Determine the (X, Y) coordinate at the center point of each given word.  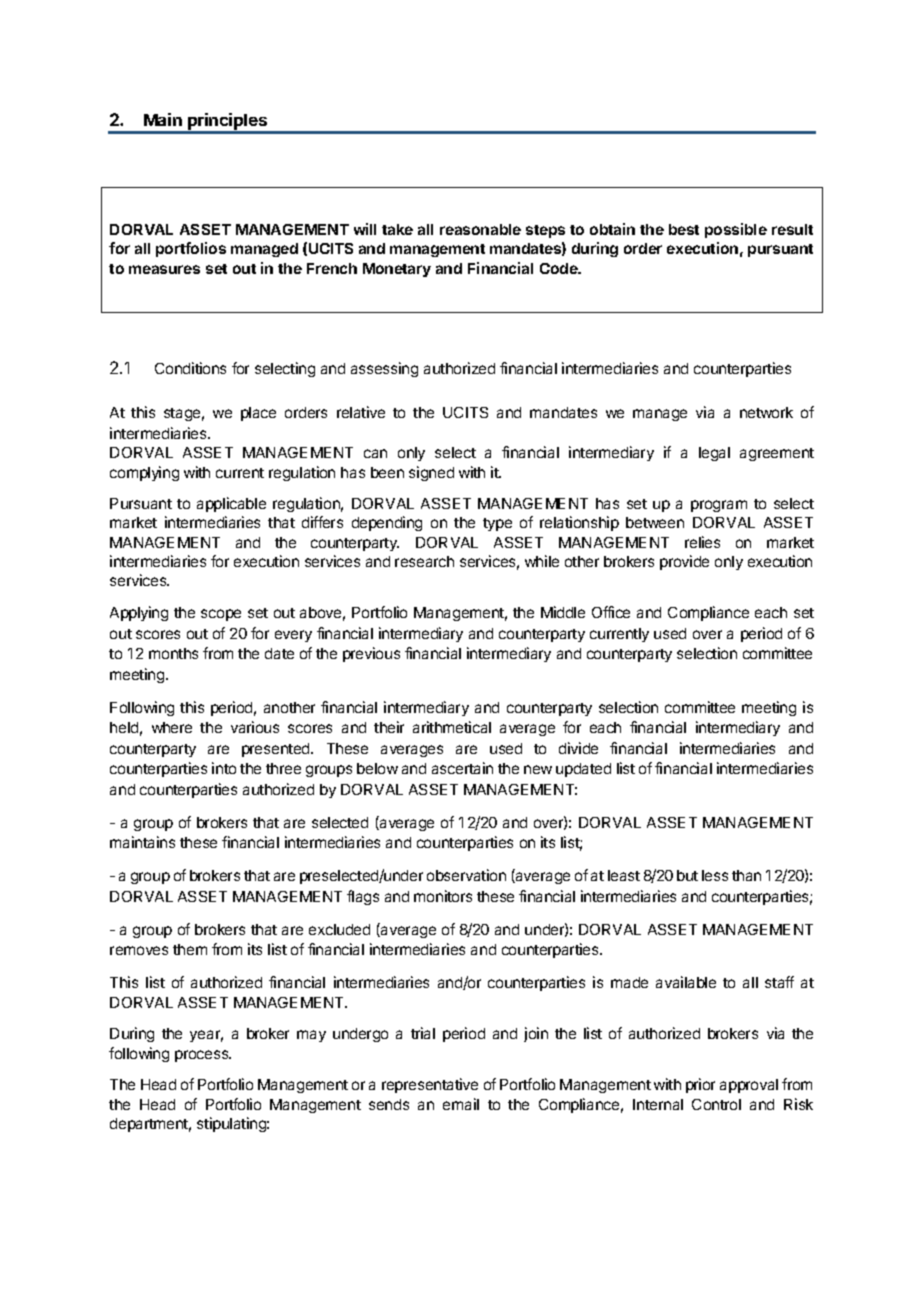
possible (736, 230)
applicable (231, 504)
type (497, 524)
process (203, 1056)
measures (164, 269)
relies (702, 542)
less (715, 875)
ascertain (462, 768)
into (224, 768)
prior (700, 1085)
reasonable (480, 229)
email (461, 1104)
